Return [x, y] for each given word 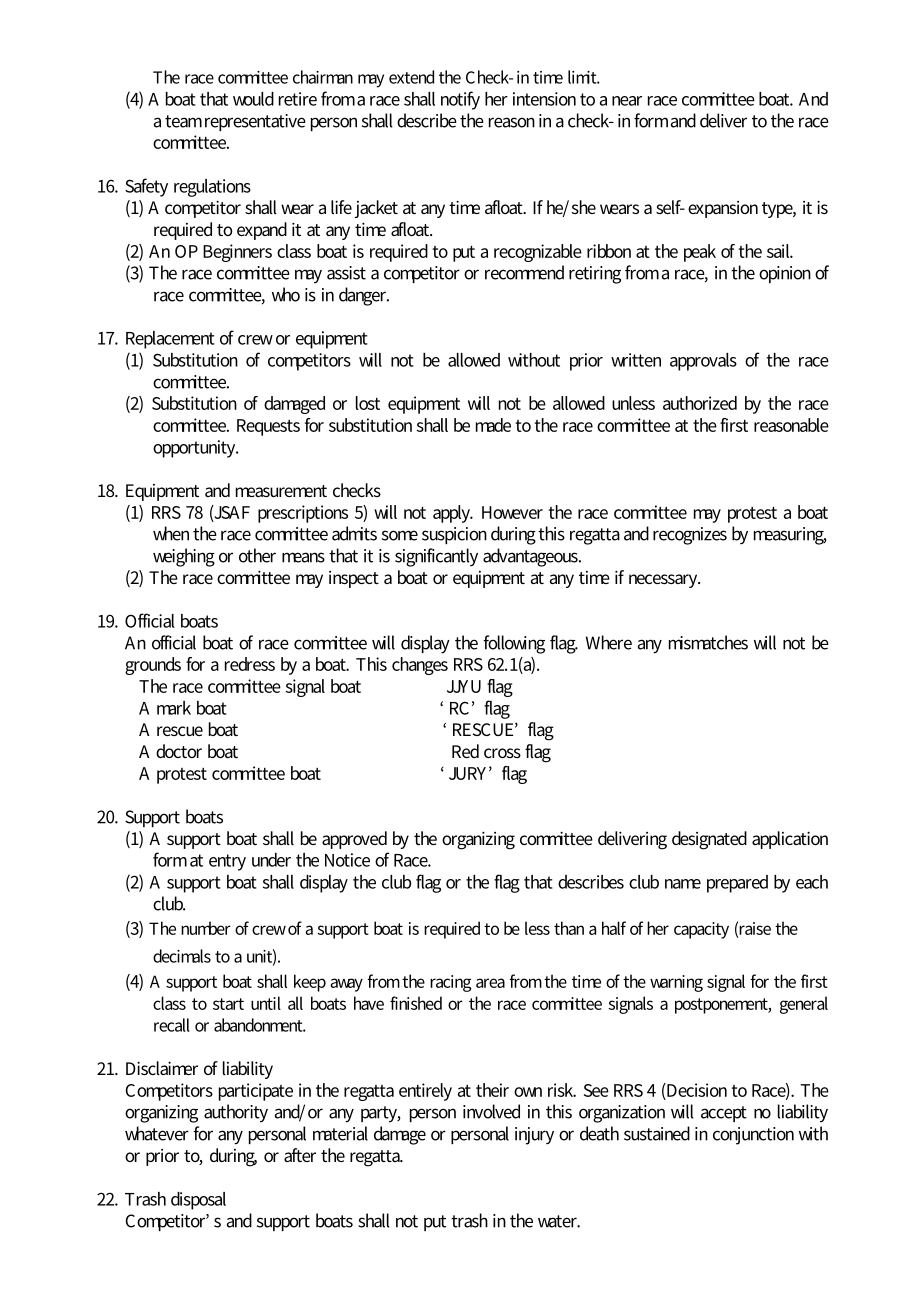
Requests [268, 427]
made [493, 425]
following [514, 644]
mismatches [708, 642]
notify [460, 100]
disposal [198, 1201]
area [490, 983]
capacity [701, 930]
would [253, 99]
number [206, 928]
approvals [703, 362]
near [627, 101]
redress [250, 664]
